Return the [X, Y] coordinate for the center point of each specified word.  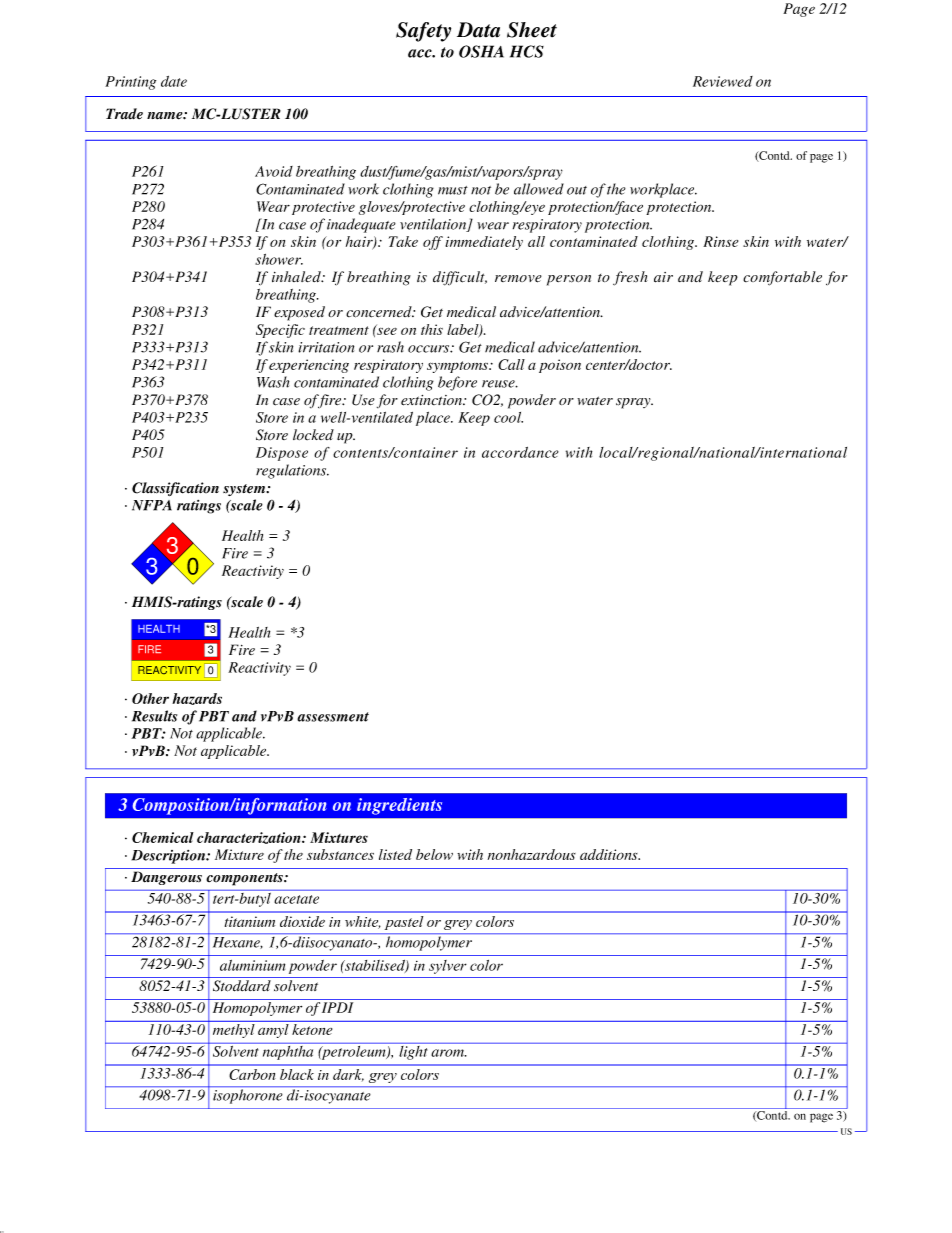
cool [508, 417]
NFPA [152, 505]
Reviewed [723, 81]
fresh [630, 278]
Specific [280, 331]
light [413, 1051]
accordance [520, 452]
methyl [234, 1031]
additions [610, 854]
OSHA [481, 51]
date [174, 81]
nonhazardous [532, 854]
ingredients [399, 806]
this [432, 329]
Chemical [163, 837]
